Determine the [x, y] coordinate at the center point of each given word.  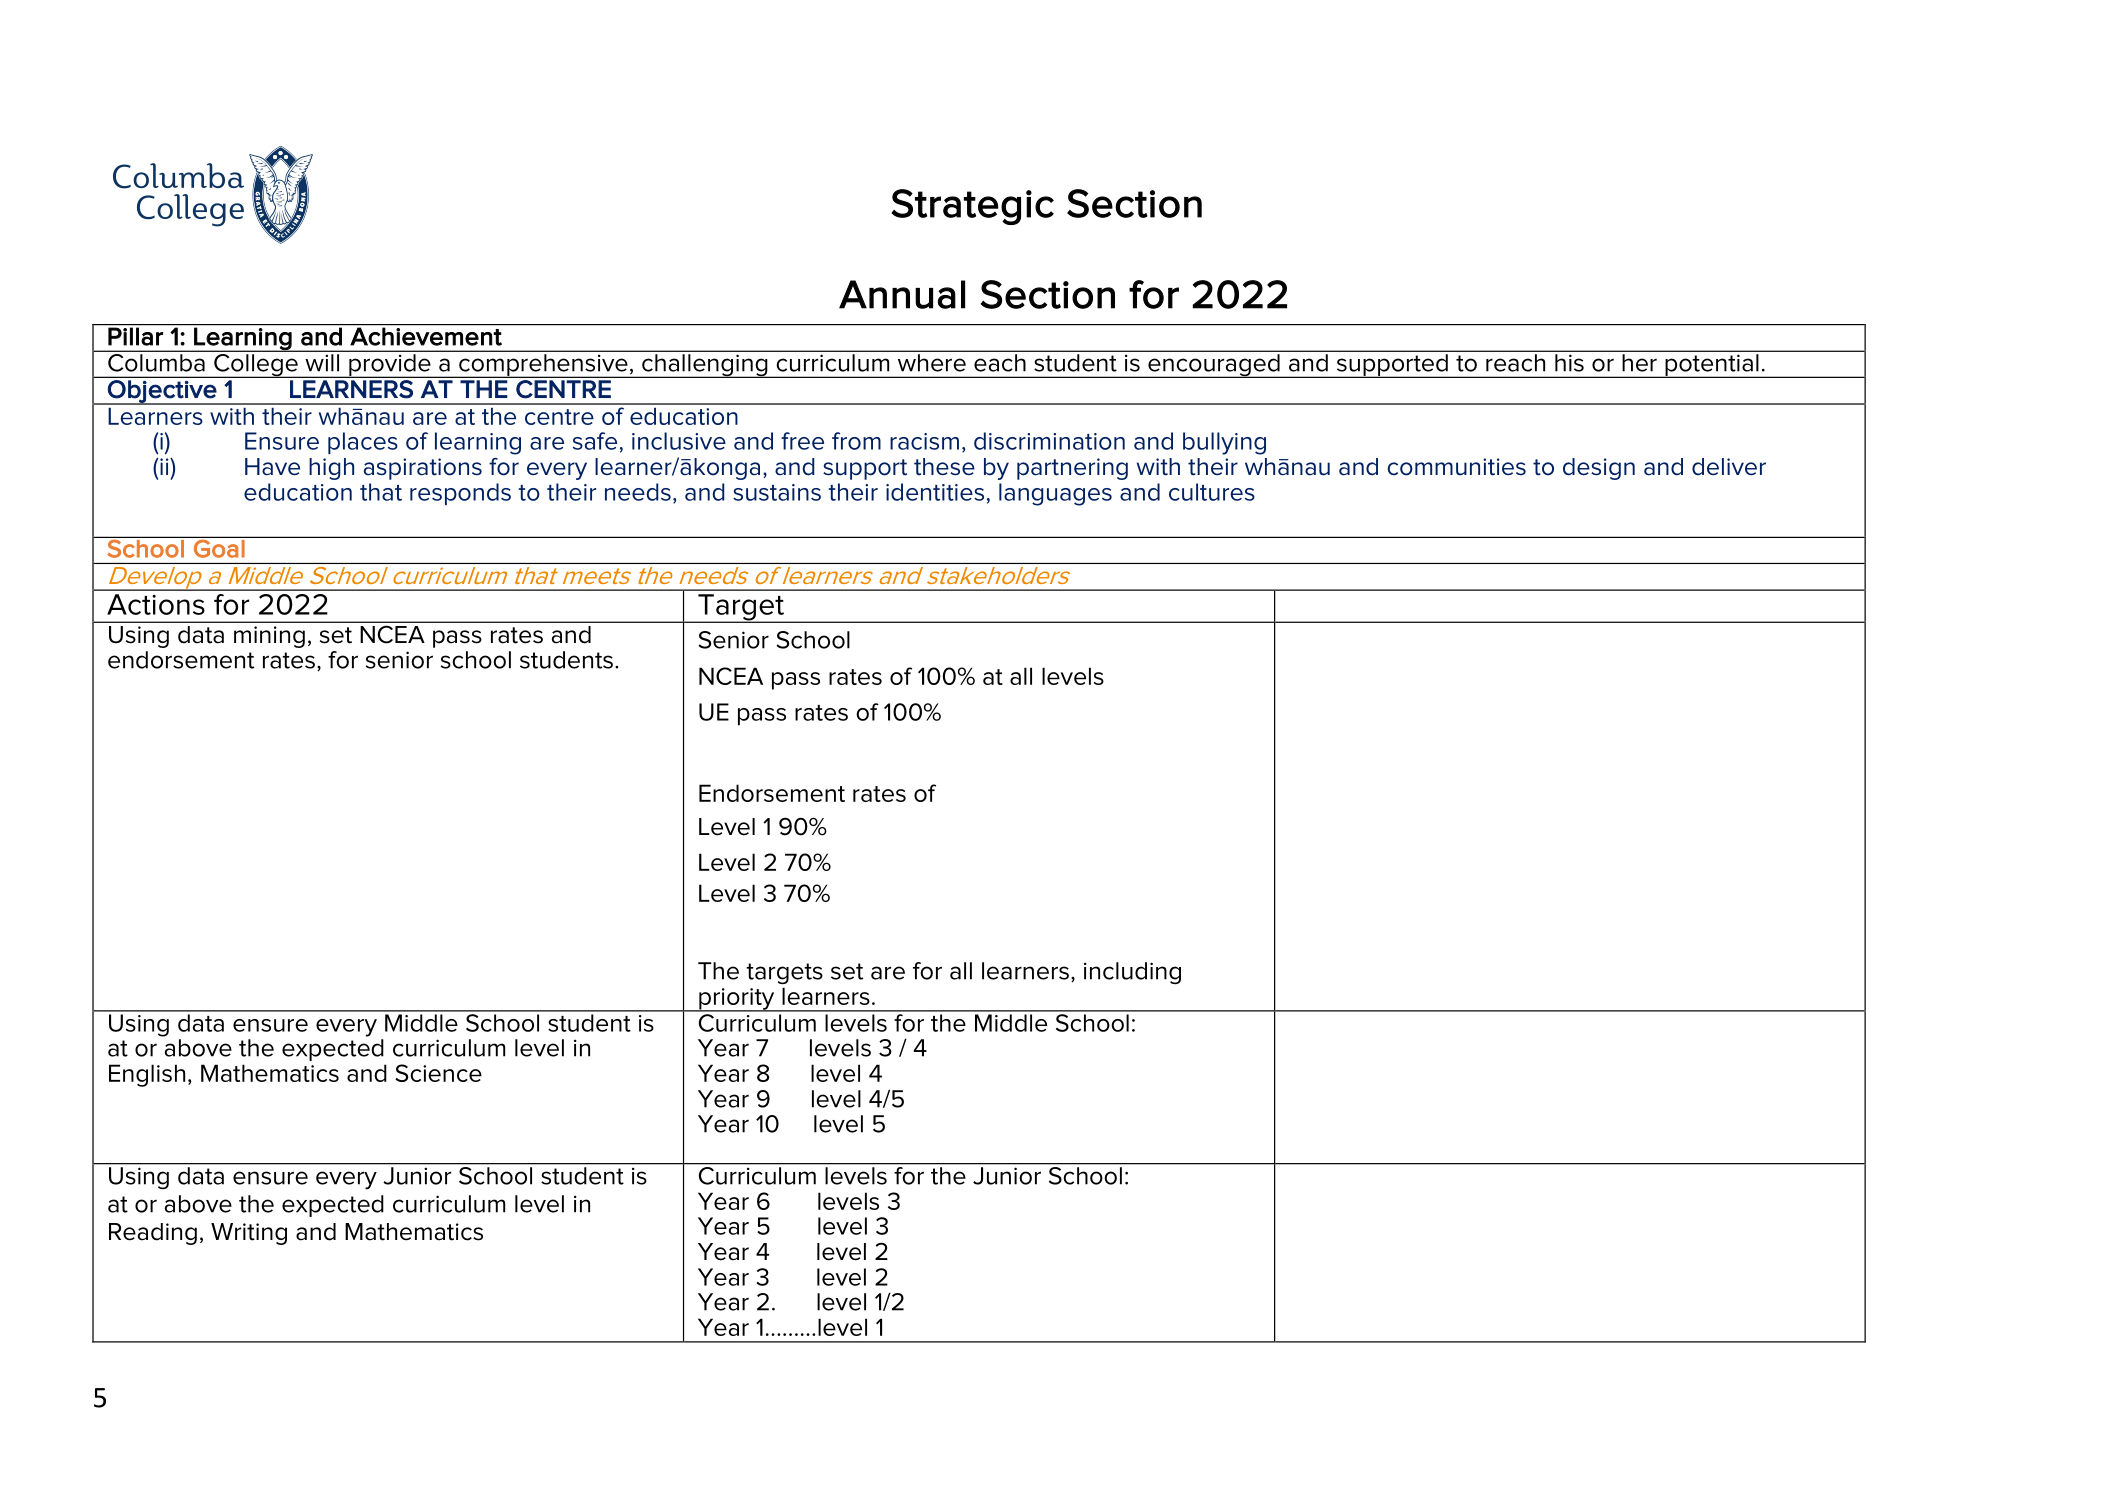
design [1599, 469]
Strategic [972, 207]
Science [438, 1073]
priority [737, 1000]
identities [935, 492]
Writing [249, 1234]
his [1569, 363]
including [1132, 973]
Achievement [426, 336]
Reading [153, 1234]
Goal [219, 549]
